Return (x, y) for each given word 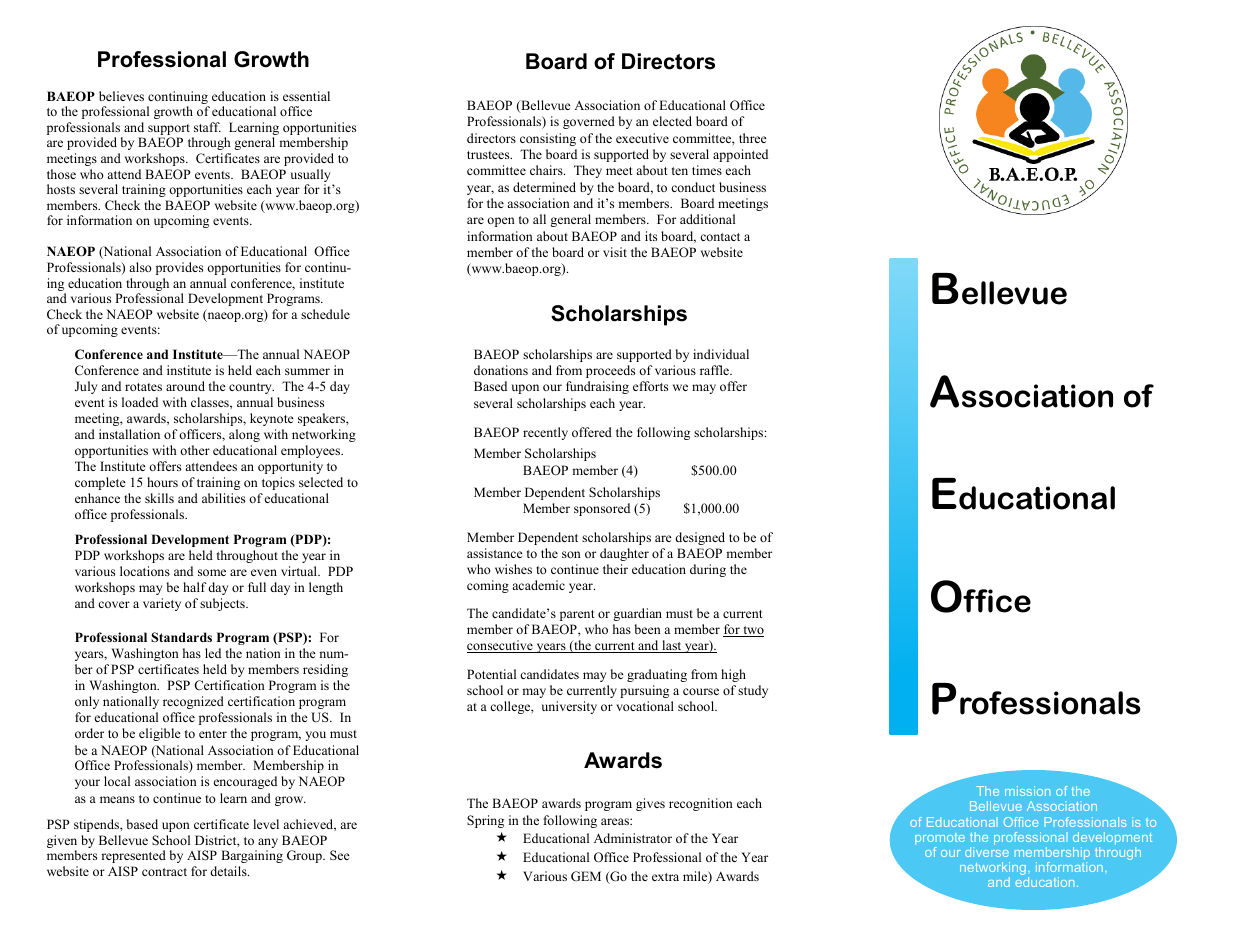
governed (589, 122)
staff (207, 127)
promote (940, 839)
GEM (586, 876)
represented (133, 856)
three (753, 138)
